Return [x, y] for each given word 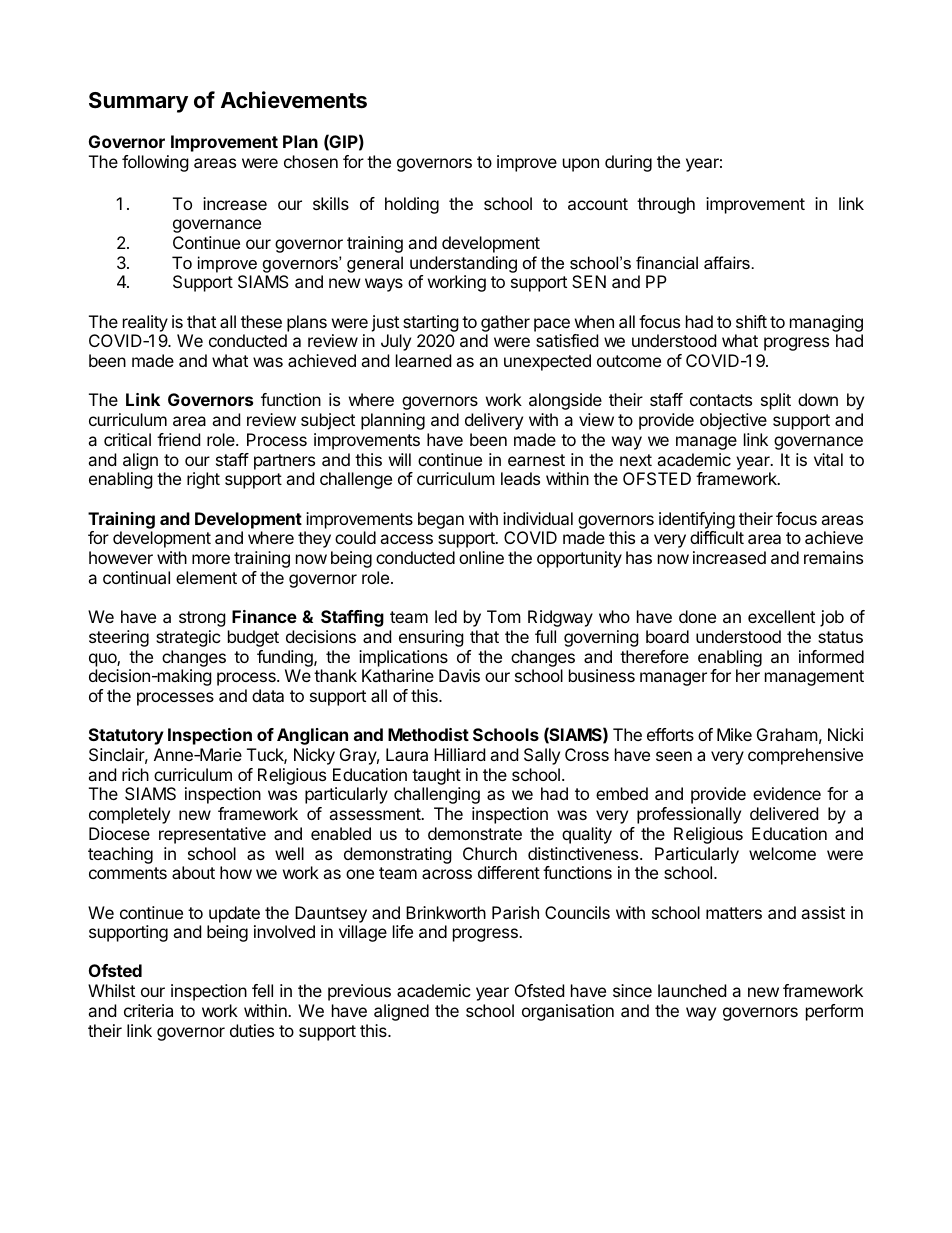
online [481, 557]
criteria [148, 1010]
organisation [568, 1012]
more [211, 559]
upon [581, 165]
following [155, 163]
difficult [717, 537]
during [628, 163]
